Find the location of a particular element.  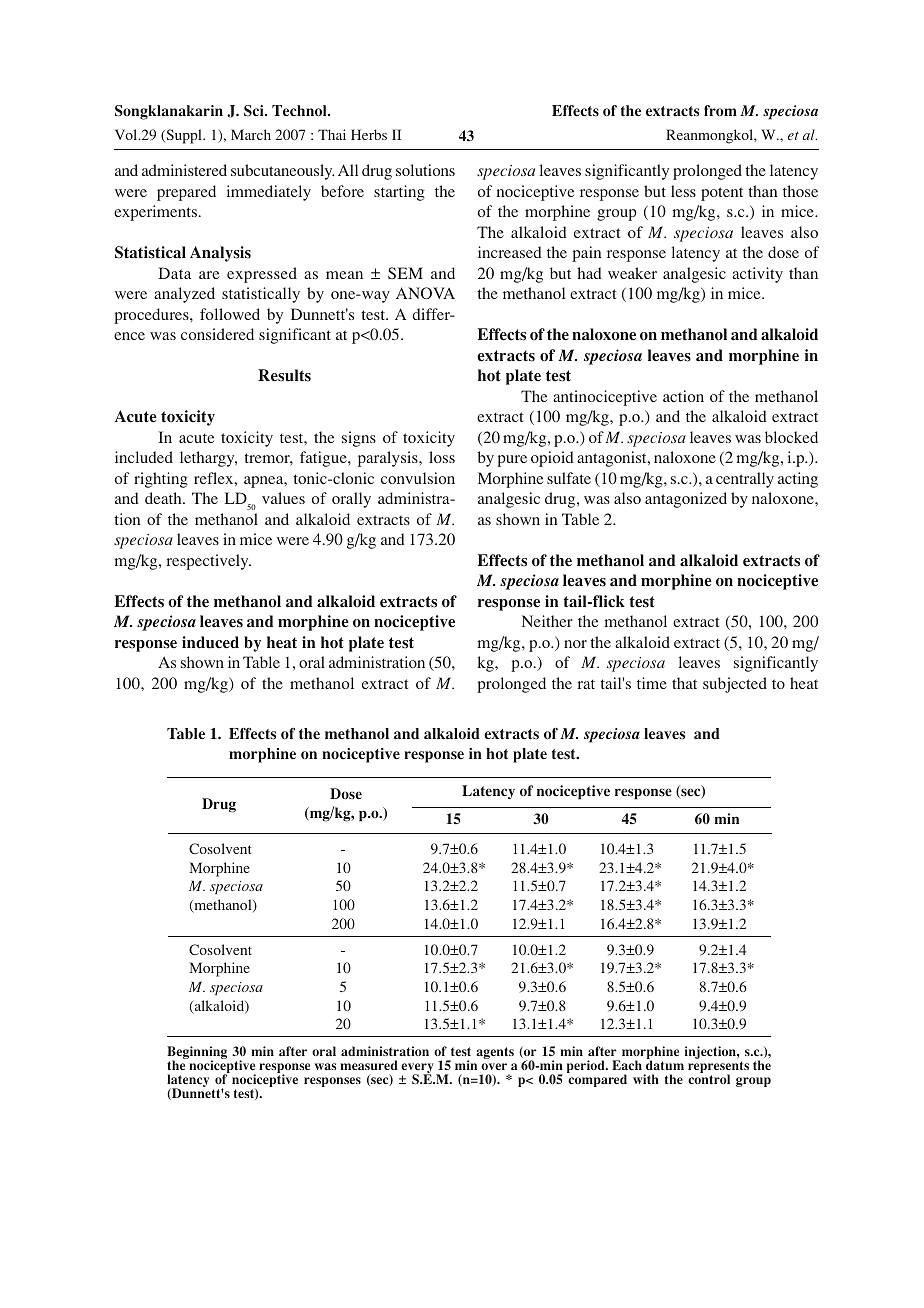

agents is located at coordinates (495, 1053).
